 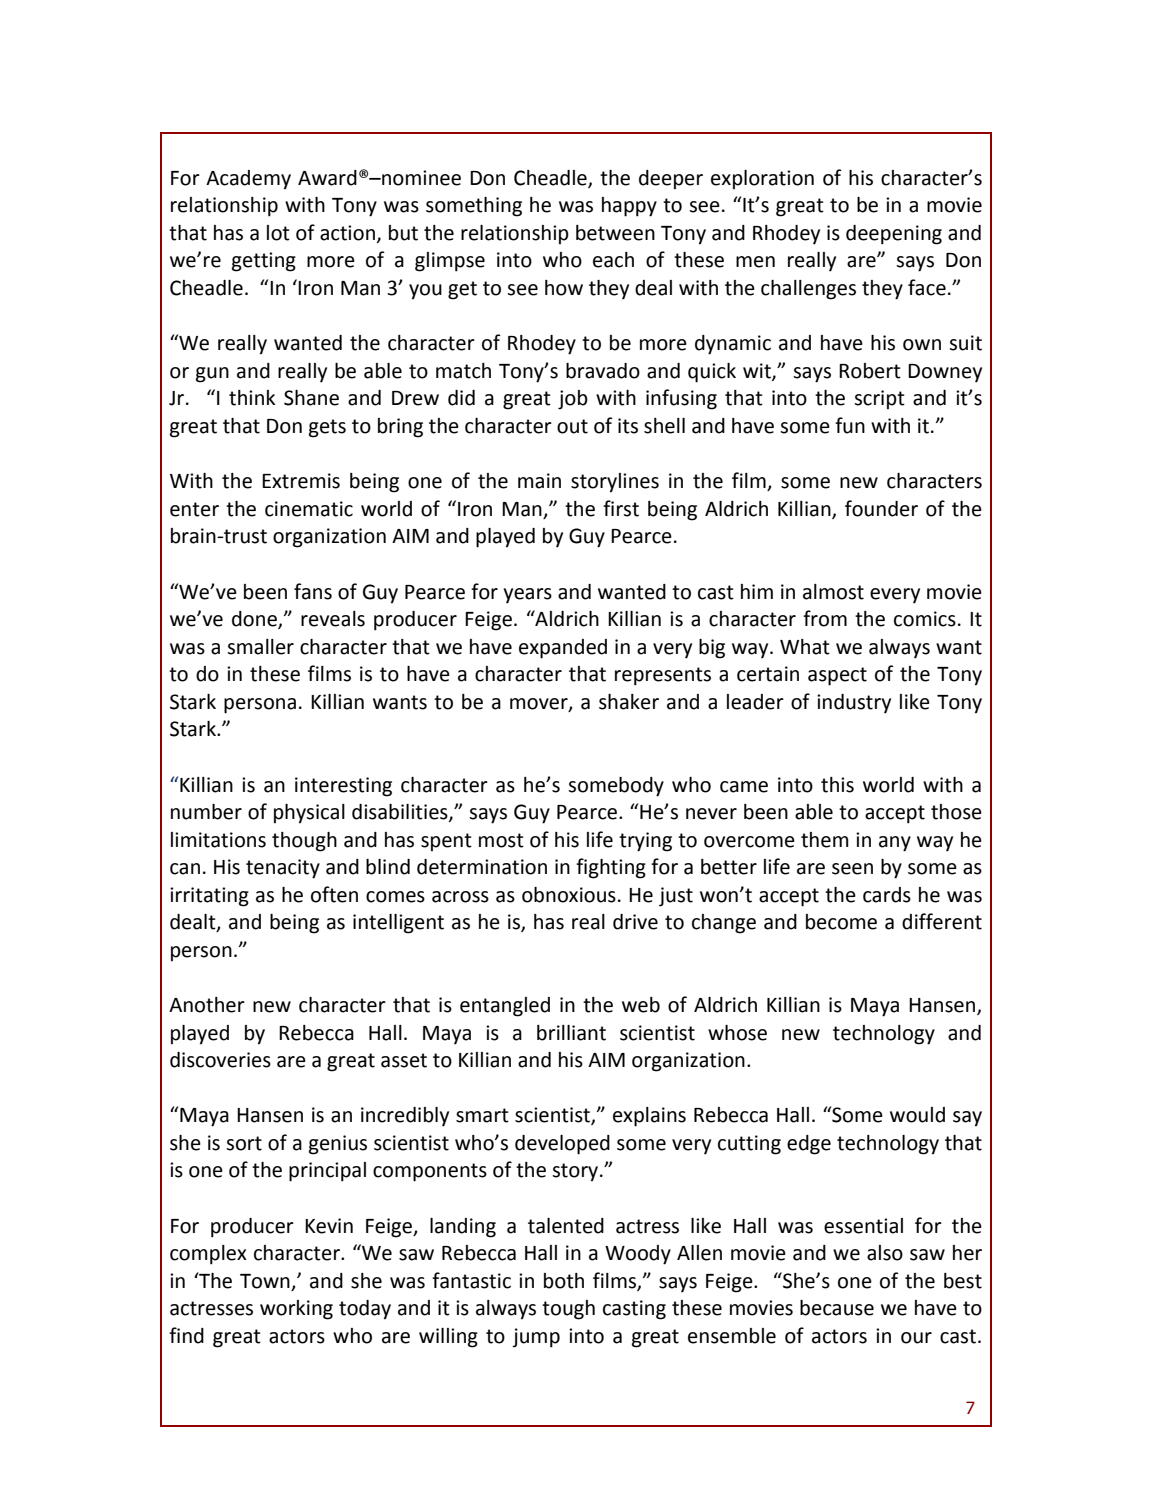 I want to click on brilliant, so click(x=571, y=1033).
